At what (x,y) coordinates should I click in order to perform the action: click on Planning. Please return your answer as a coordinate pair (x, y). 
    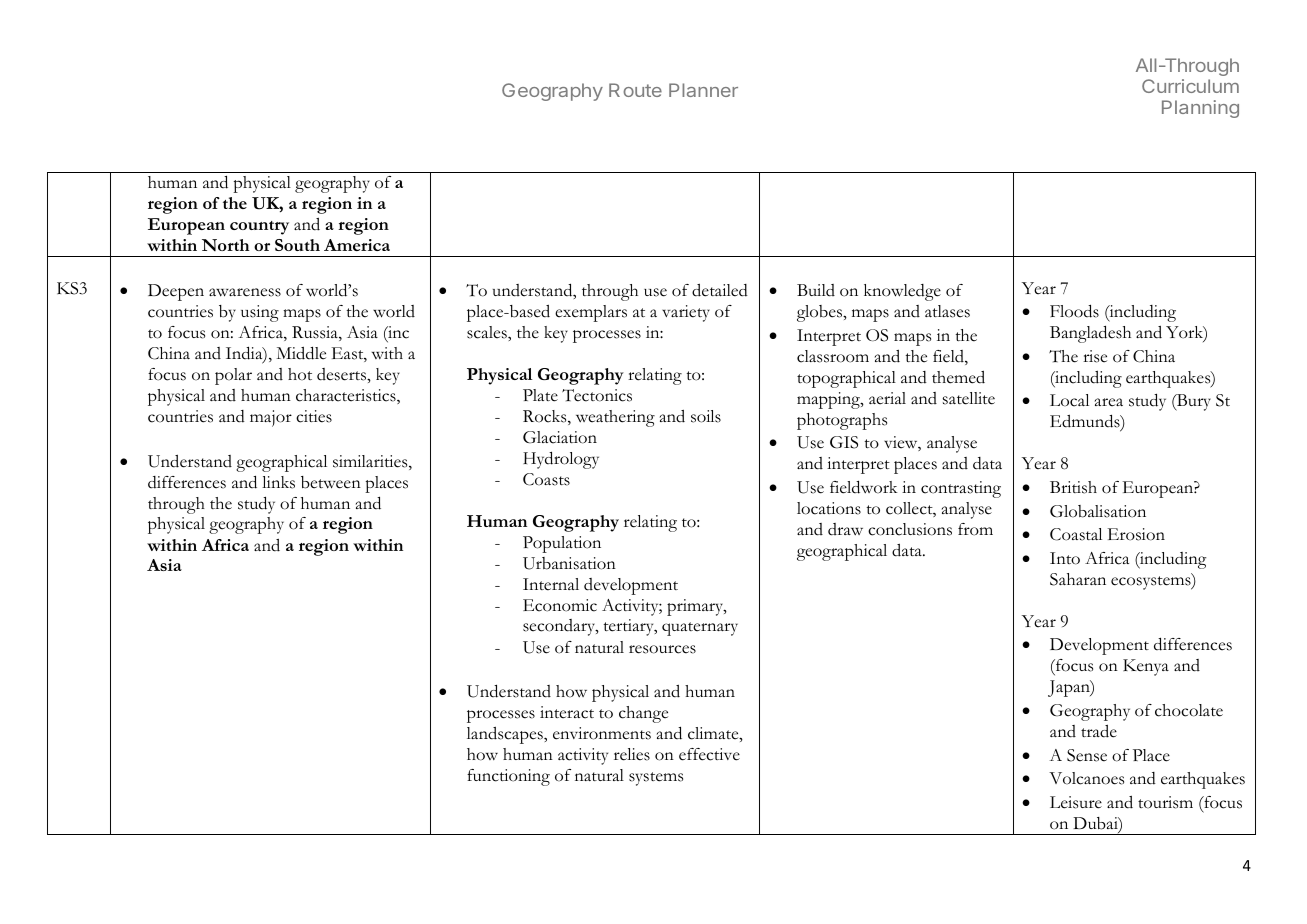
    Looking at the image, I should click on (1200, 109).
